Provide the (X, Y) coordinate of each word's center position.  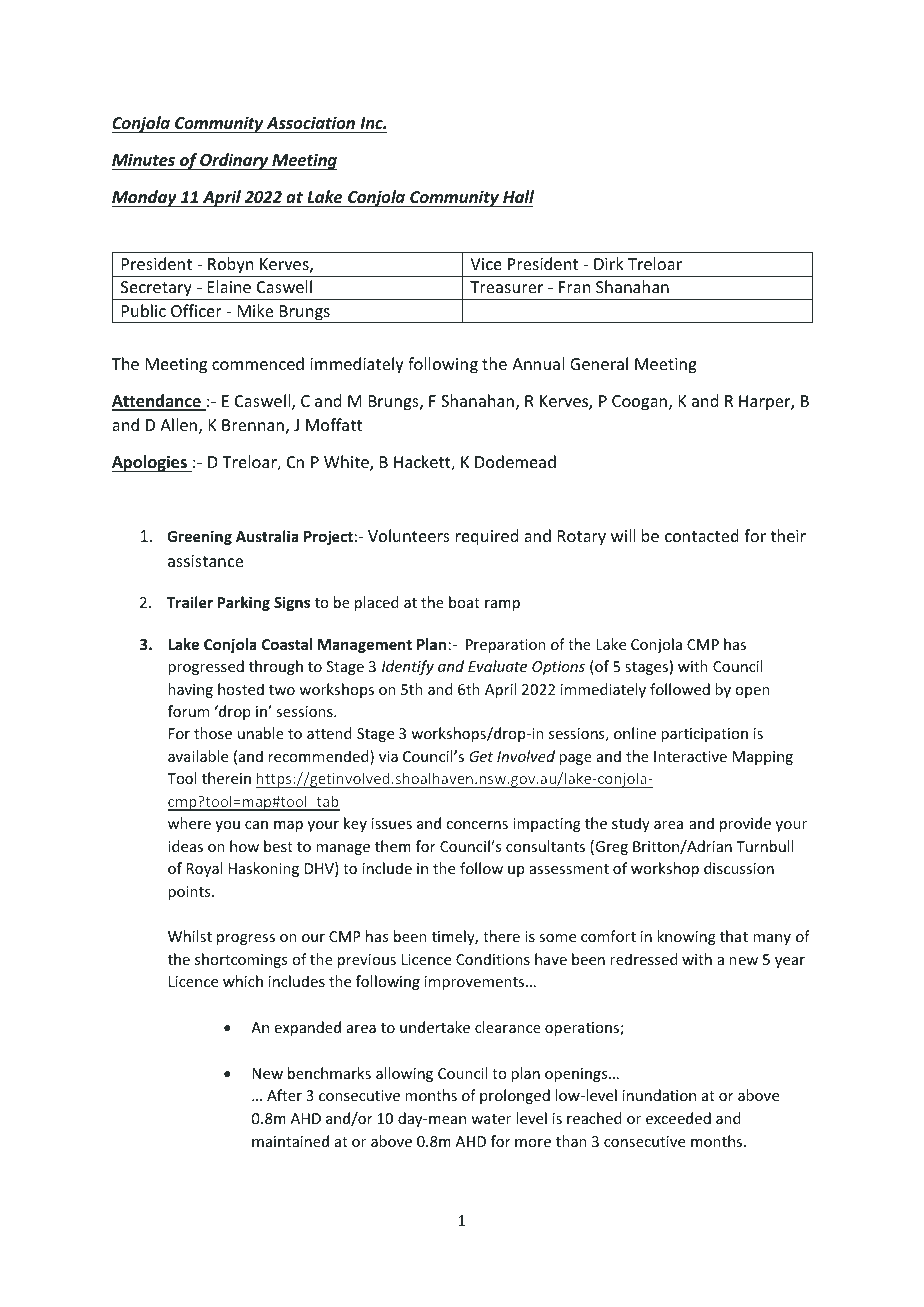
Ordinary (234, 161)
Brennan (253, 425)
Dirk (609, 263)
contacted (702, 535)
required (487, 537)
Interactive (690, 756)
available (198, 756)
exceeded (678, 1118)
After (284, 1095)
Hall (518, 196)
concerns (477, 825)
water (491, 1119)
